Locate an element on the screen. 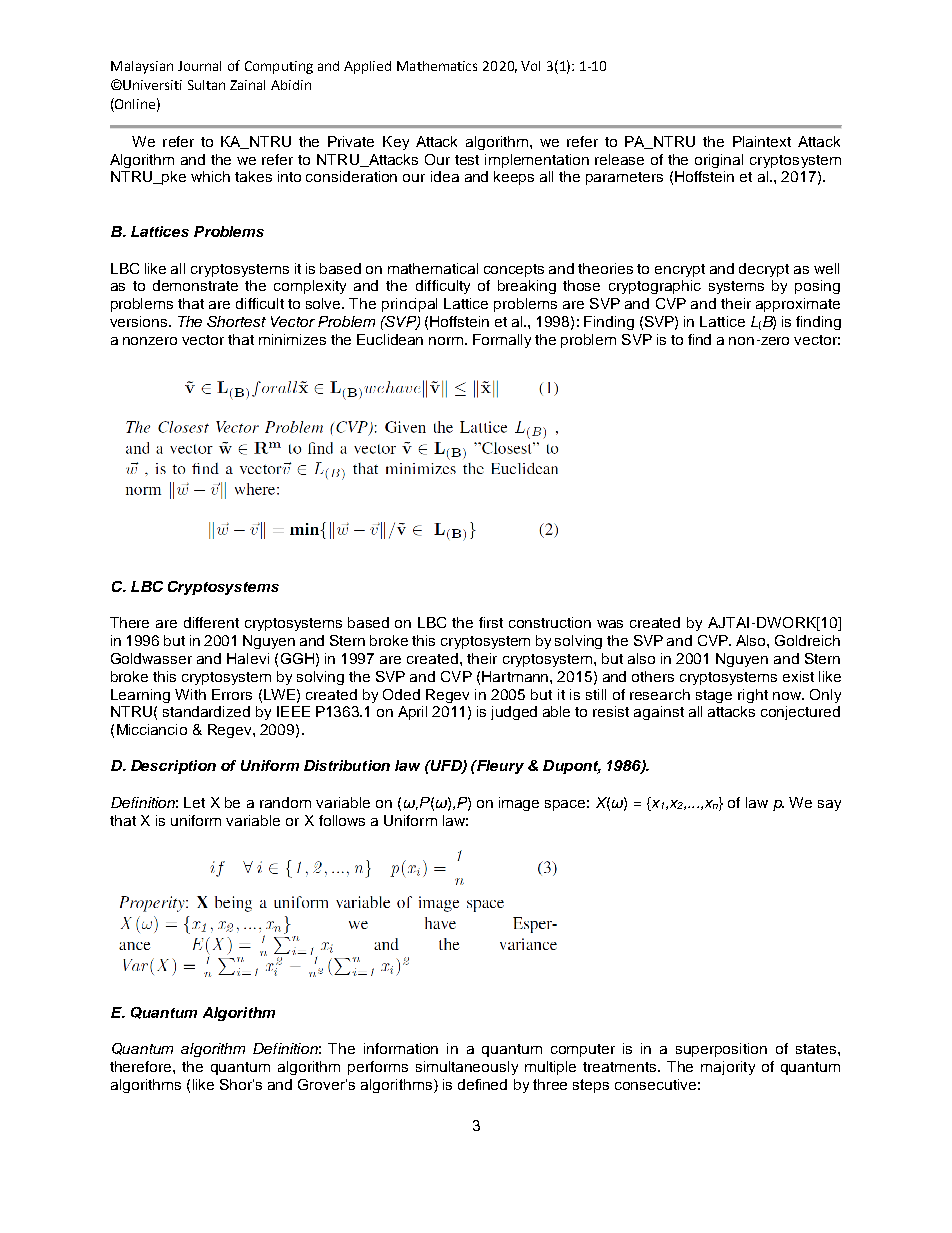  Plaintext is located at coordinates (762, 141).
